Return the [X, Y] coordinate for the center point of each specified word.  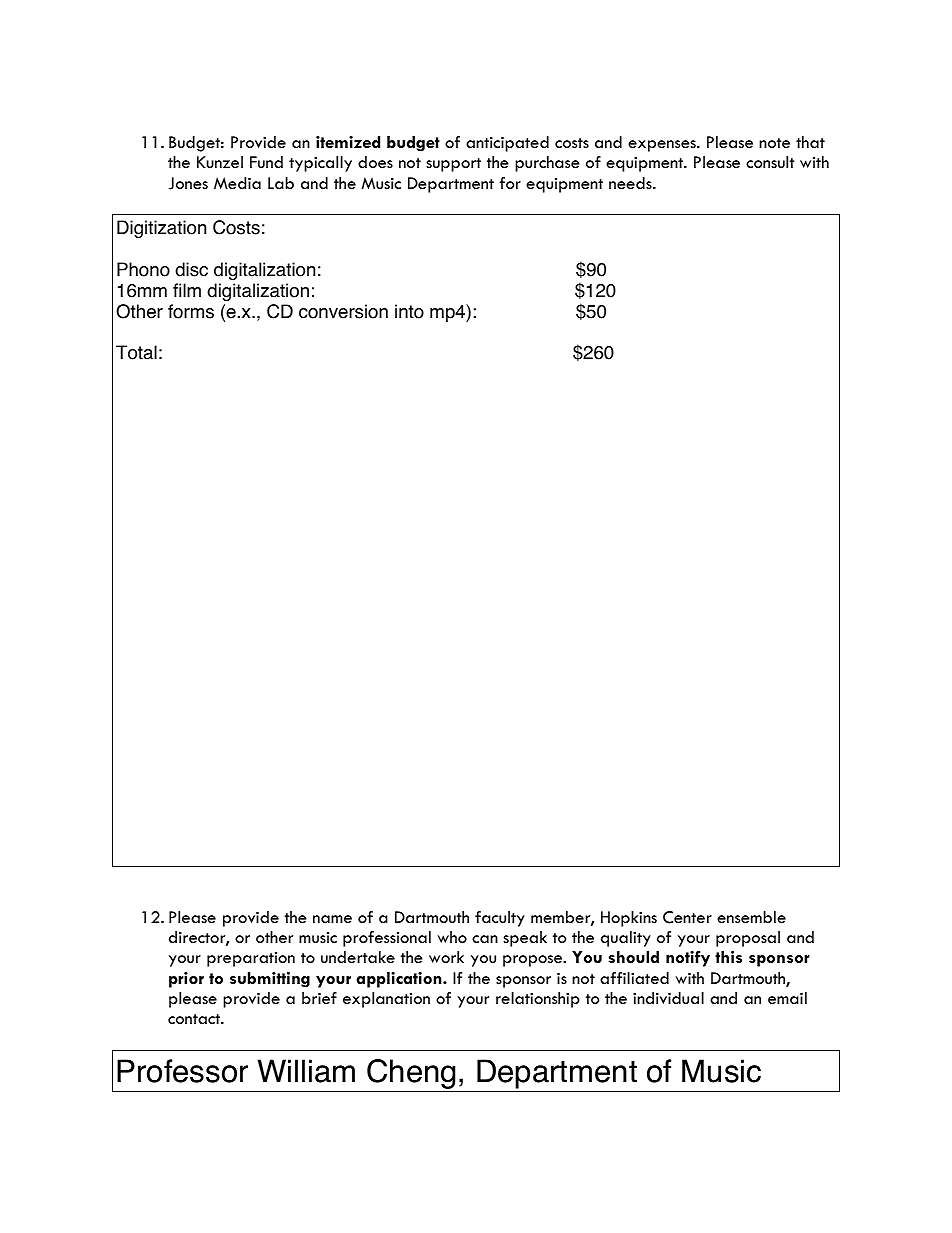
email [787, 998]
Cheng [411, 1074]
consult [770, 162]
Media [237, 183]
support [453, 165]
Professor [182, 1071]
